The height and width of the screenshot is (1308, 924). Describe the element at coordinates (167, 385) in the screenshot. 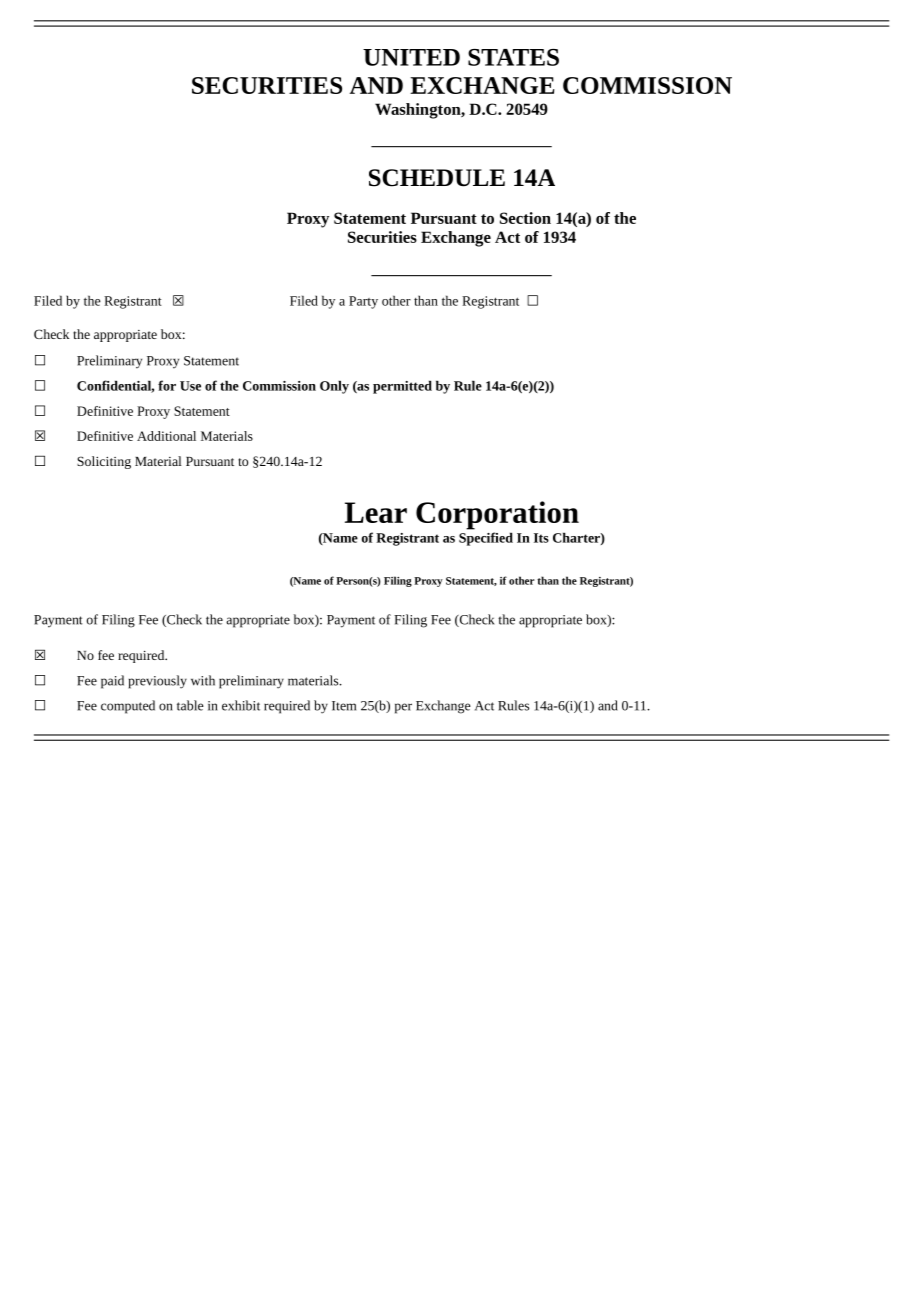

I see `for` at that location.
